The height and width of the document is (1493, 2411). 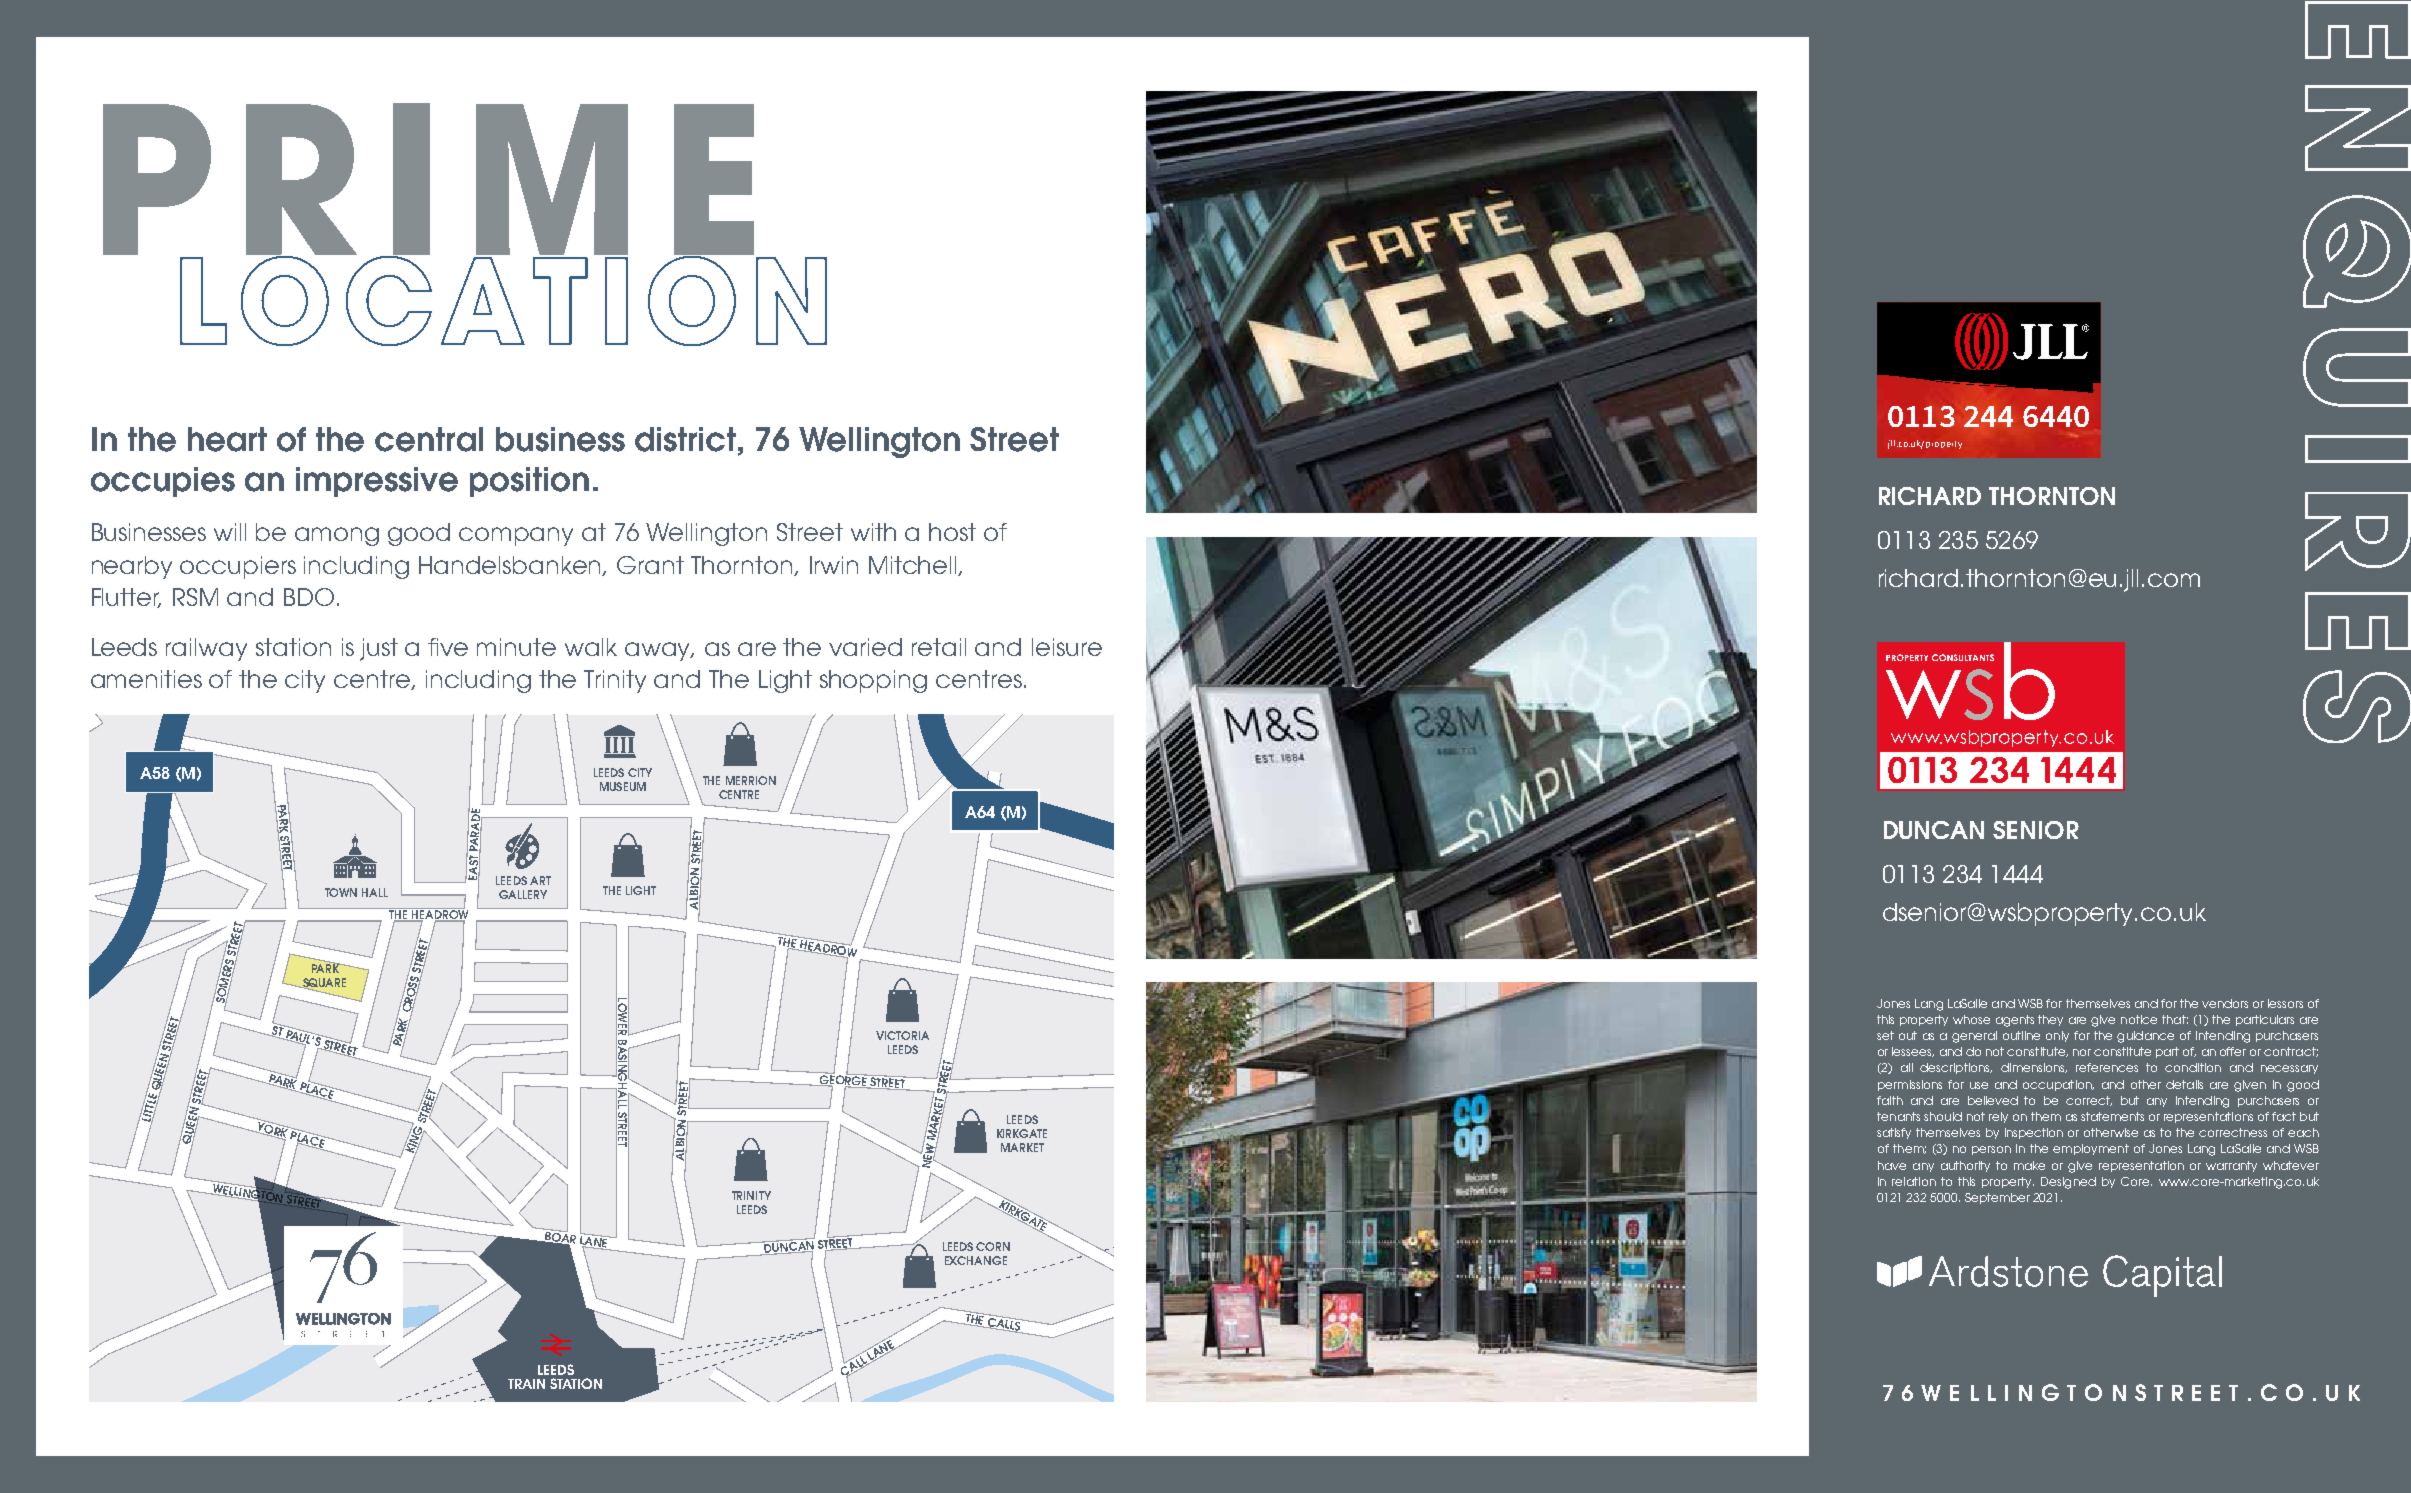 What do you see at coordinates (503, 300) in the document?
I see `LOCATION` at bounding box center [503, 300].
